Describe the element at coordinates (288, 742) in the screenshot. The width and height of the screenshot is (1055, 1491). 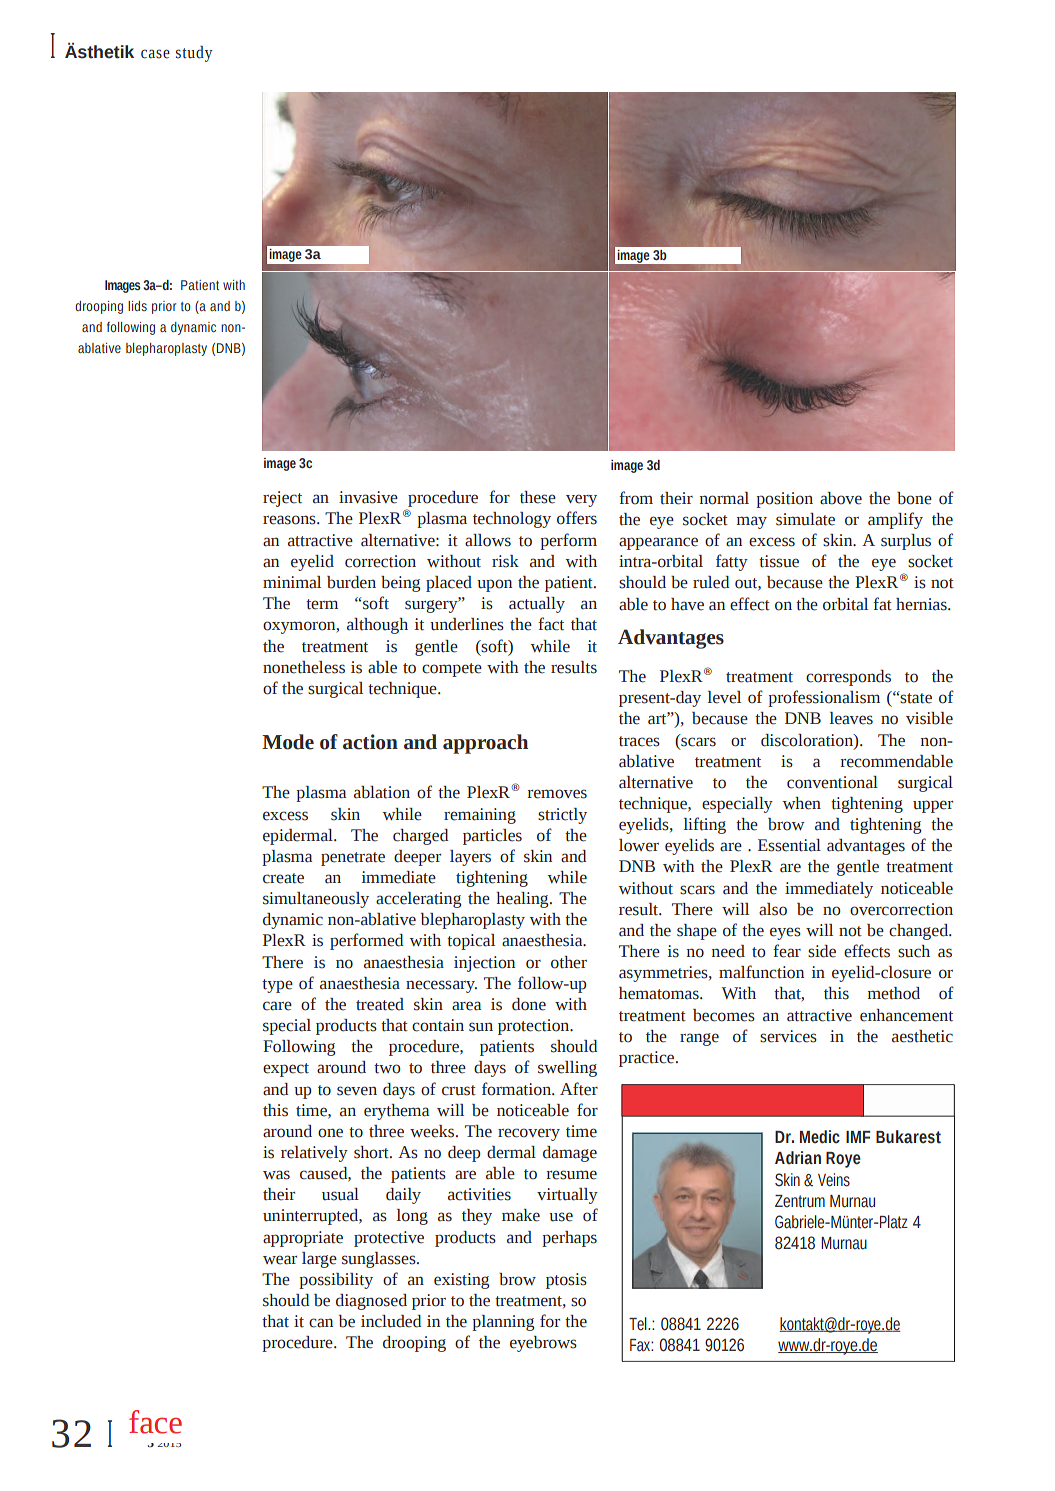
I see `Mode` at that location.
